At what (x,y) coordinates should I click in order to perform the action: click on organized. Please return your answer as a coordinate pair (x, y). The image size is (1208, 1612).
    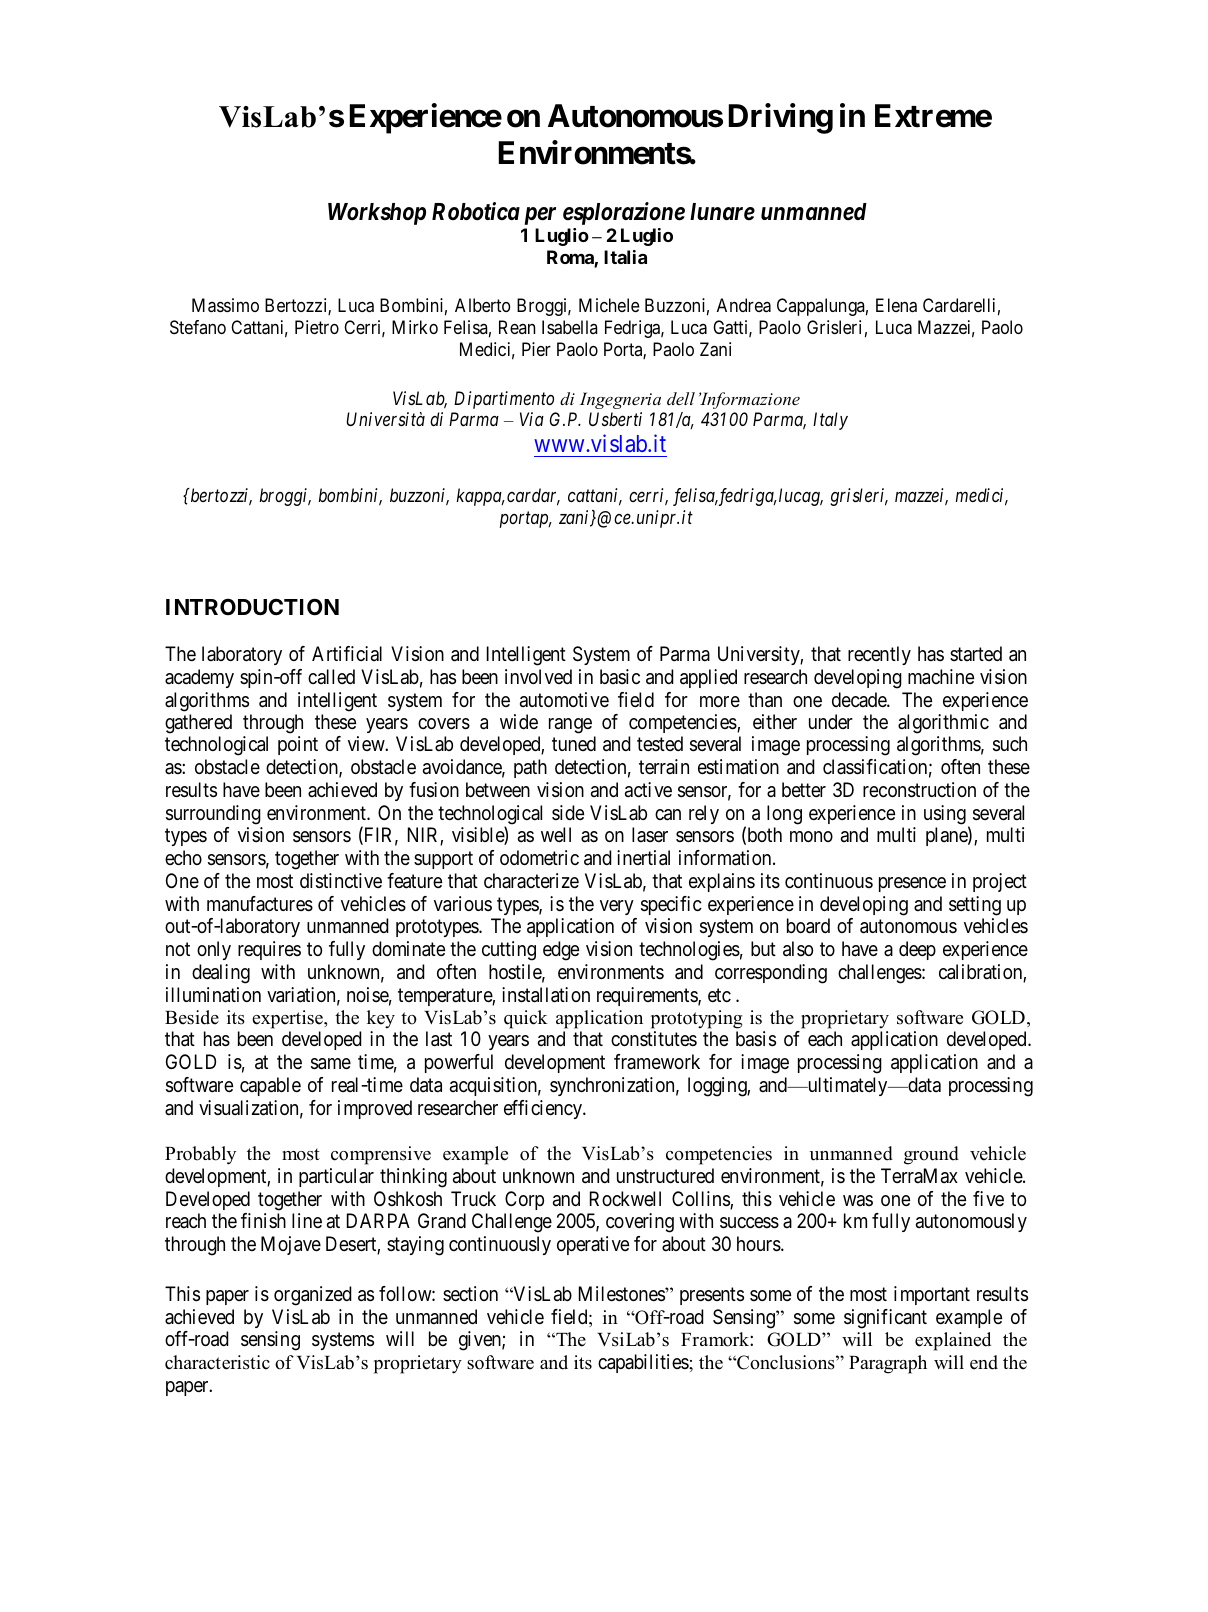
    Looking at the image, I should click on (313, 1296).
